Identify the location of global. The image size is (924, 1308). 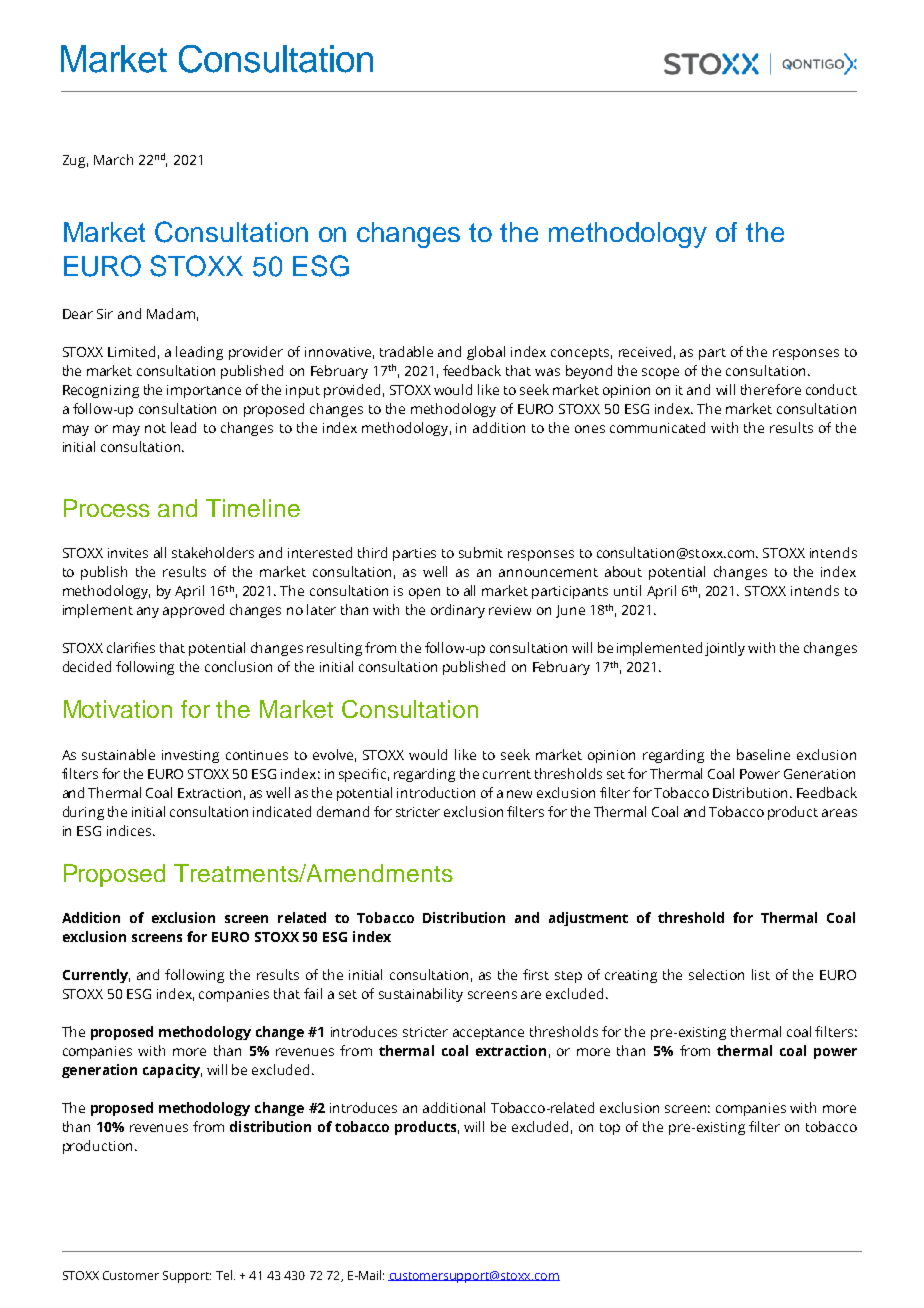
(486, 353).
